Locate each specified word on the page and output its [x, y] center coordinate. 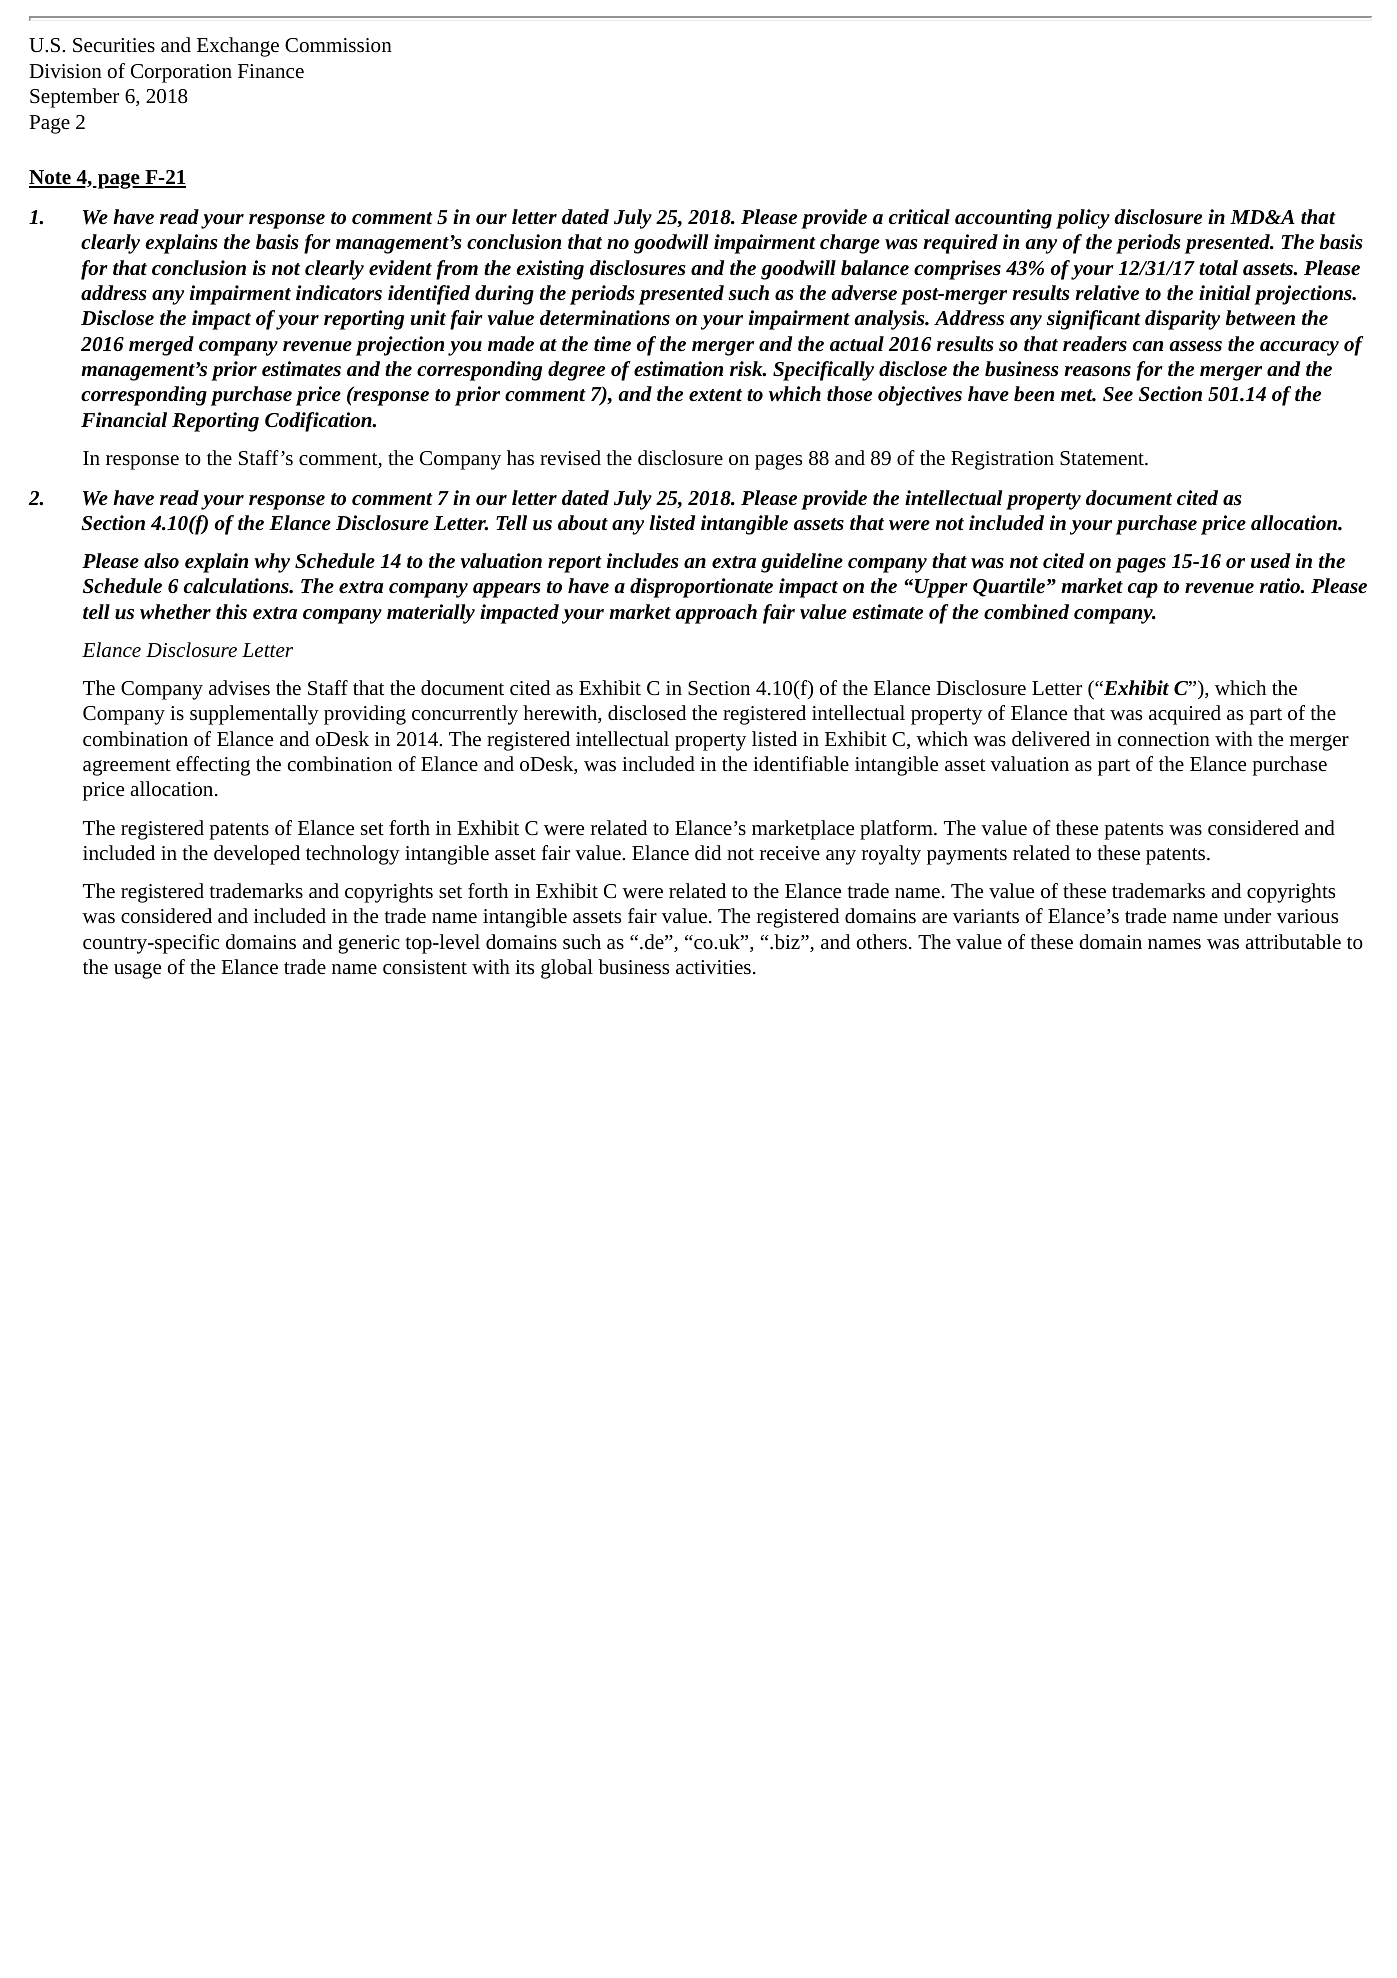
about [583, 523]
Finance [271, 71]
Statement [1103, 458]
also [161, 560]
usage [137, 971]
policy [1083, 219]
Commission [338, 45]
